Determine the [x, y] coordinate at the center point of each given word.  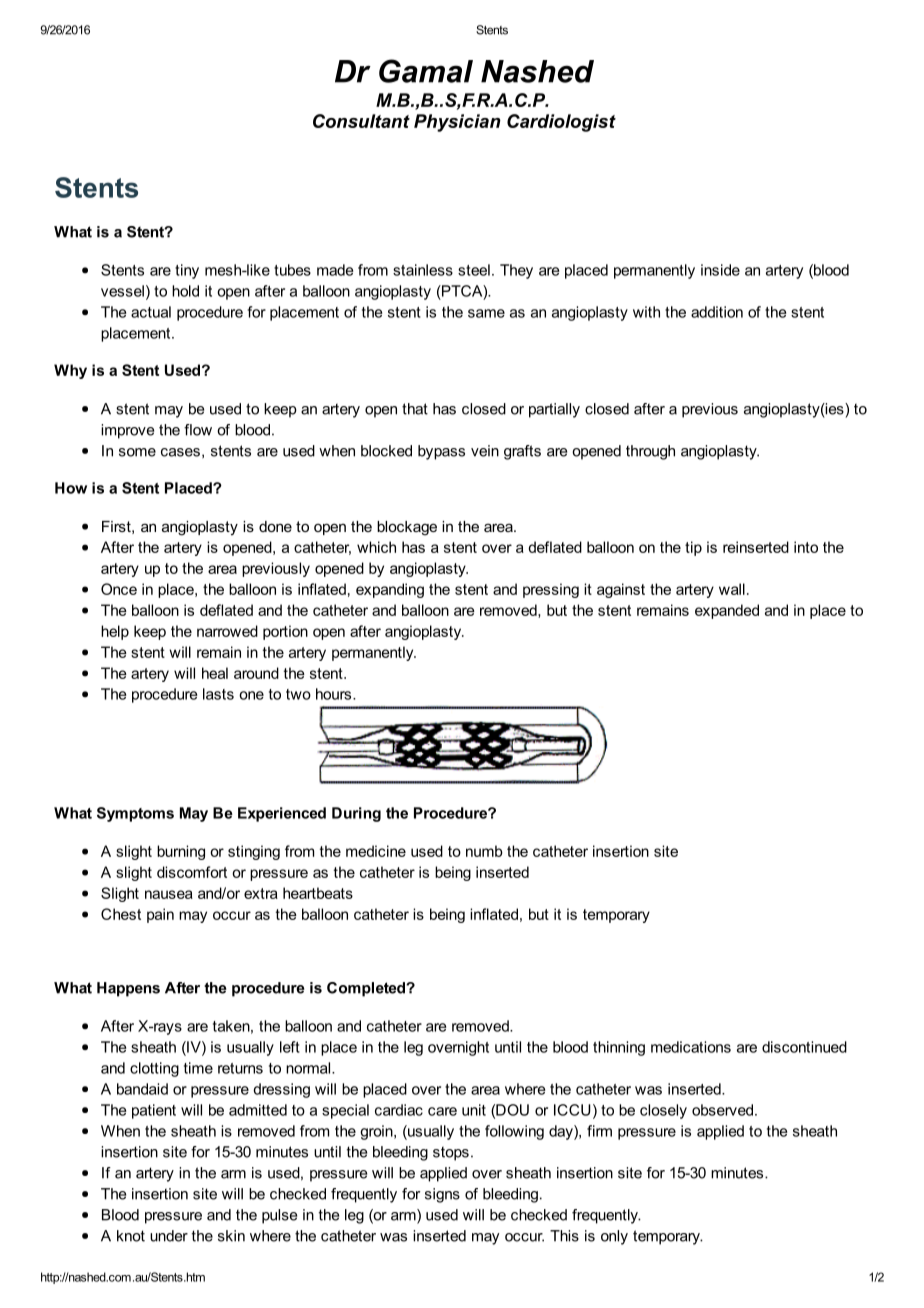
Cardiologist [561, 123]
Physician [457, 123]
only [614, 1237]
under [169, 1236]
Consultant [361, 121]
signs [442, 1195]
